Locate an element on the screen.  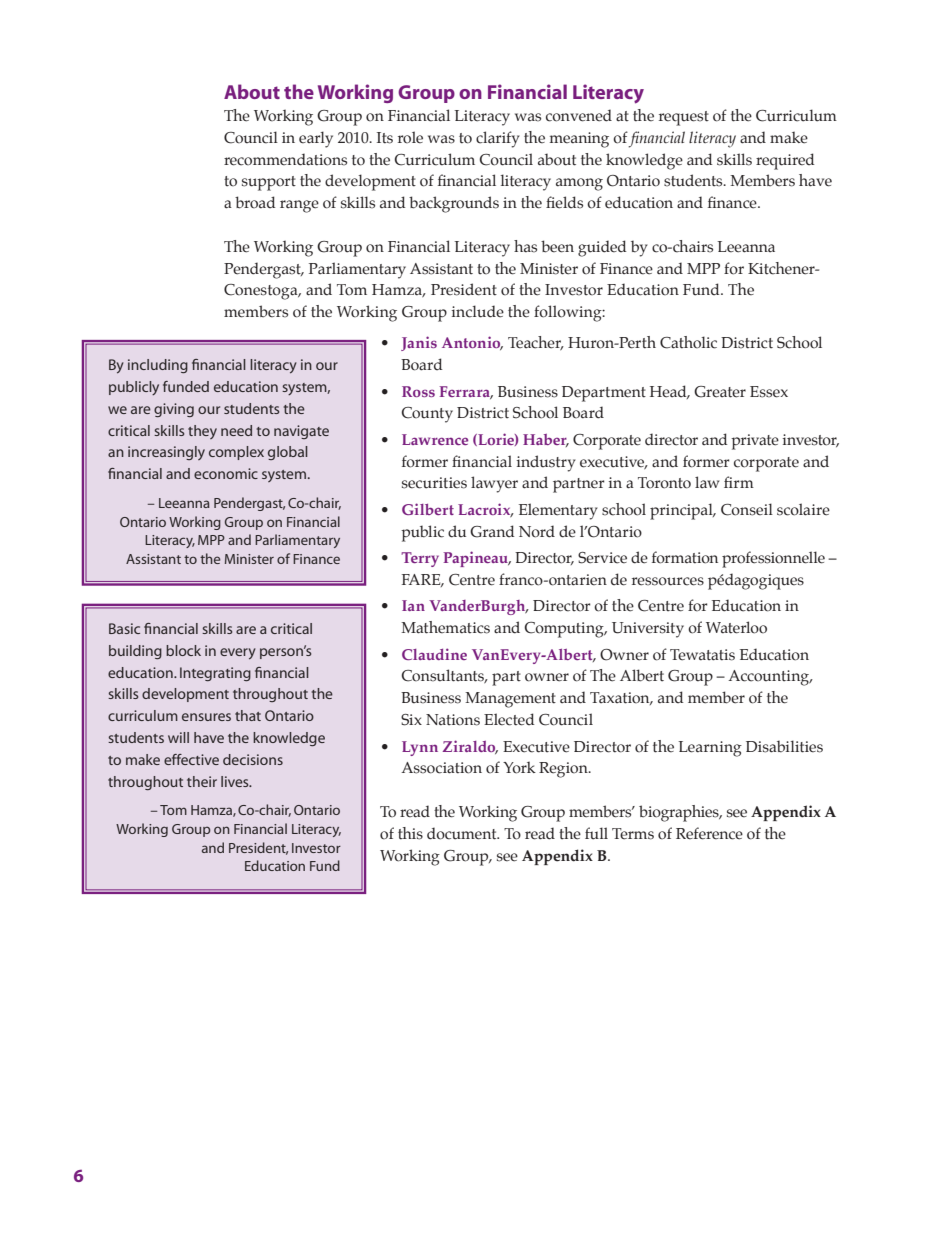
firm is located at coordinates (739, 482).
